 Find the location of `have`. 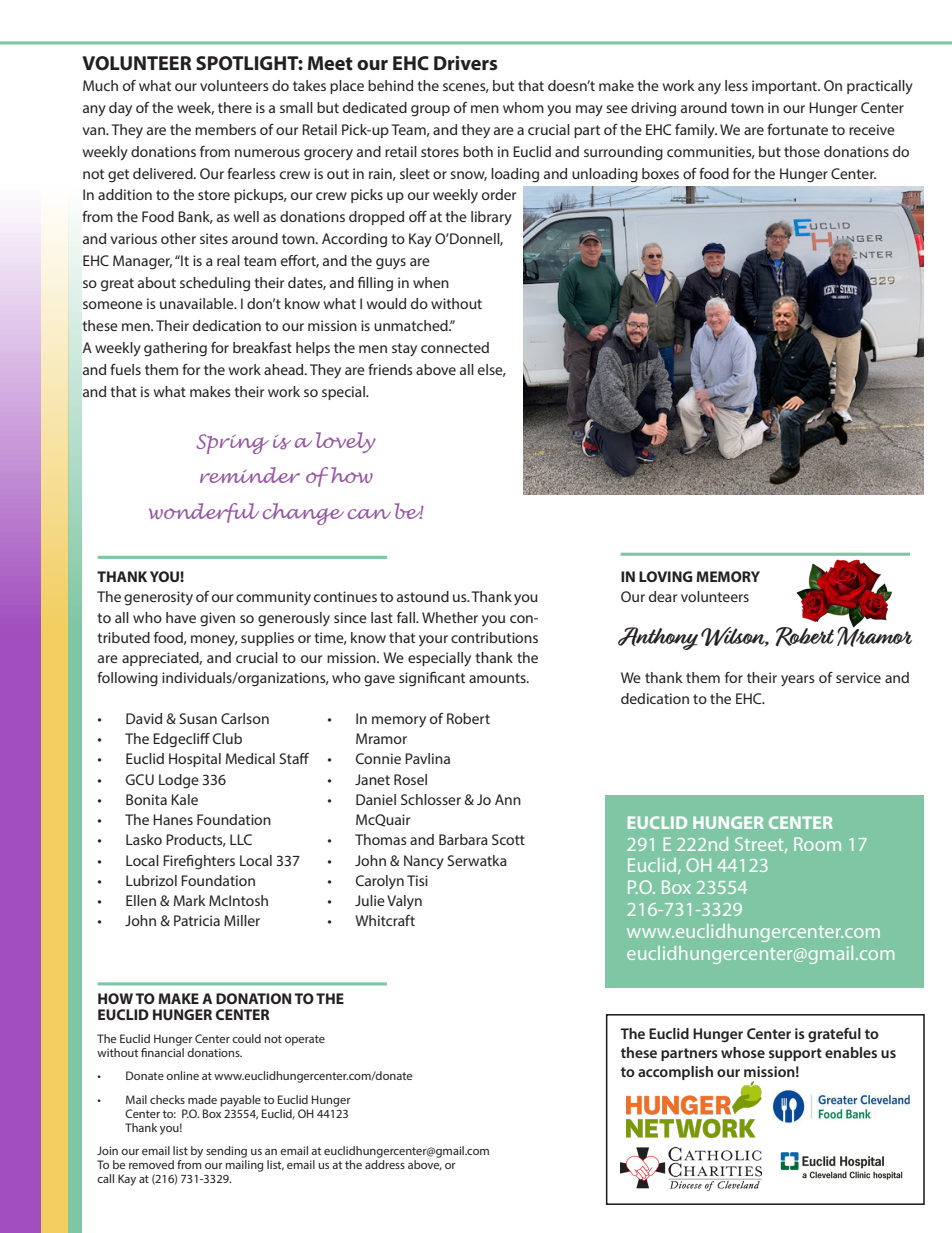

have is located at coordinates (181, 617).
